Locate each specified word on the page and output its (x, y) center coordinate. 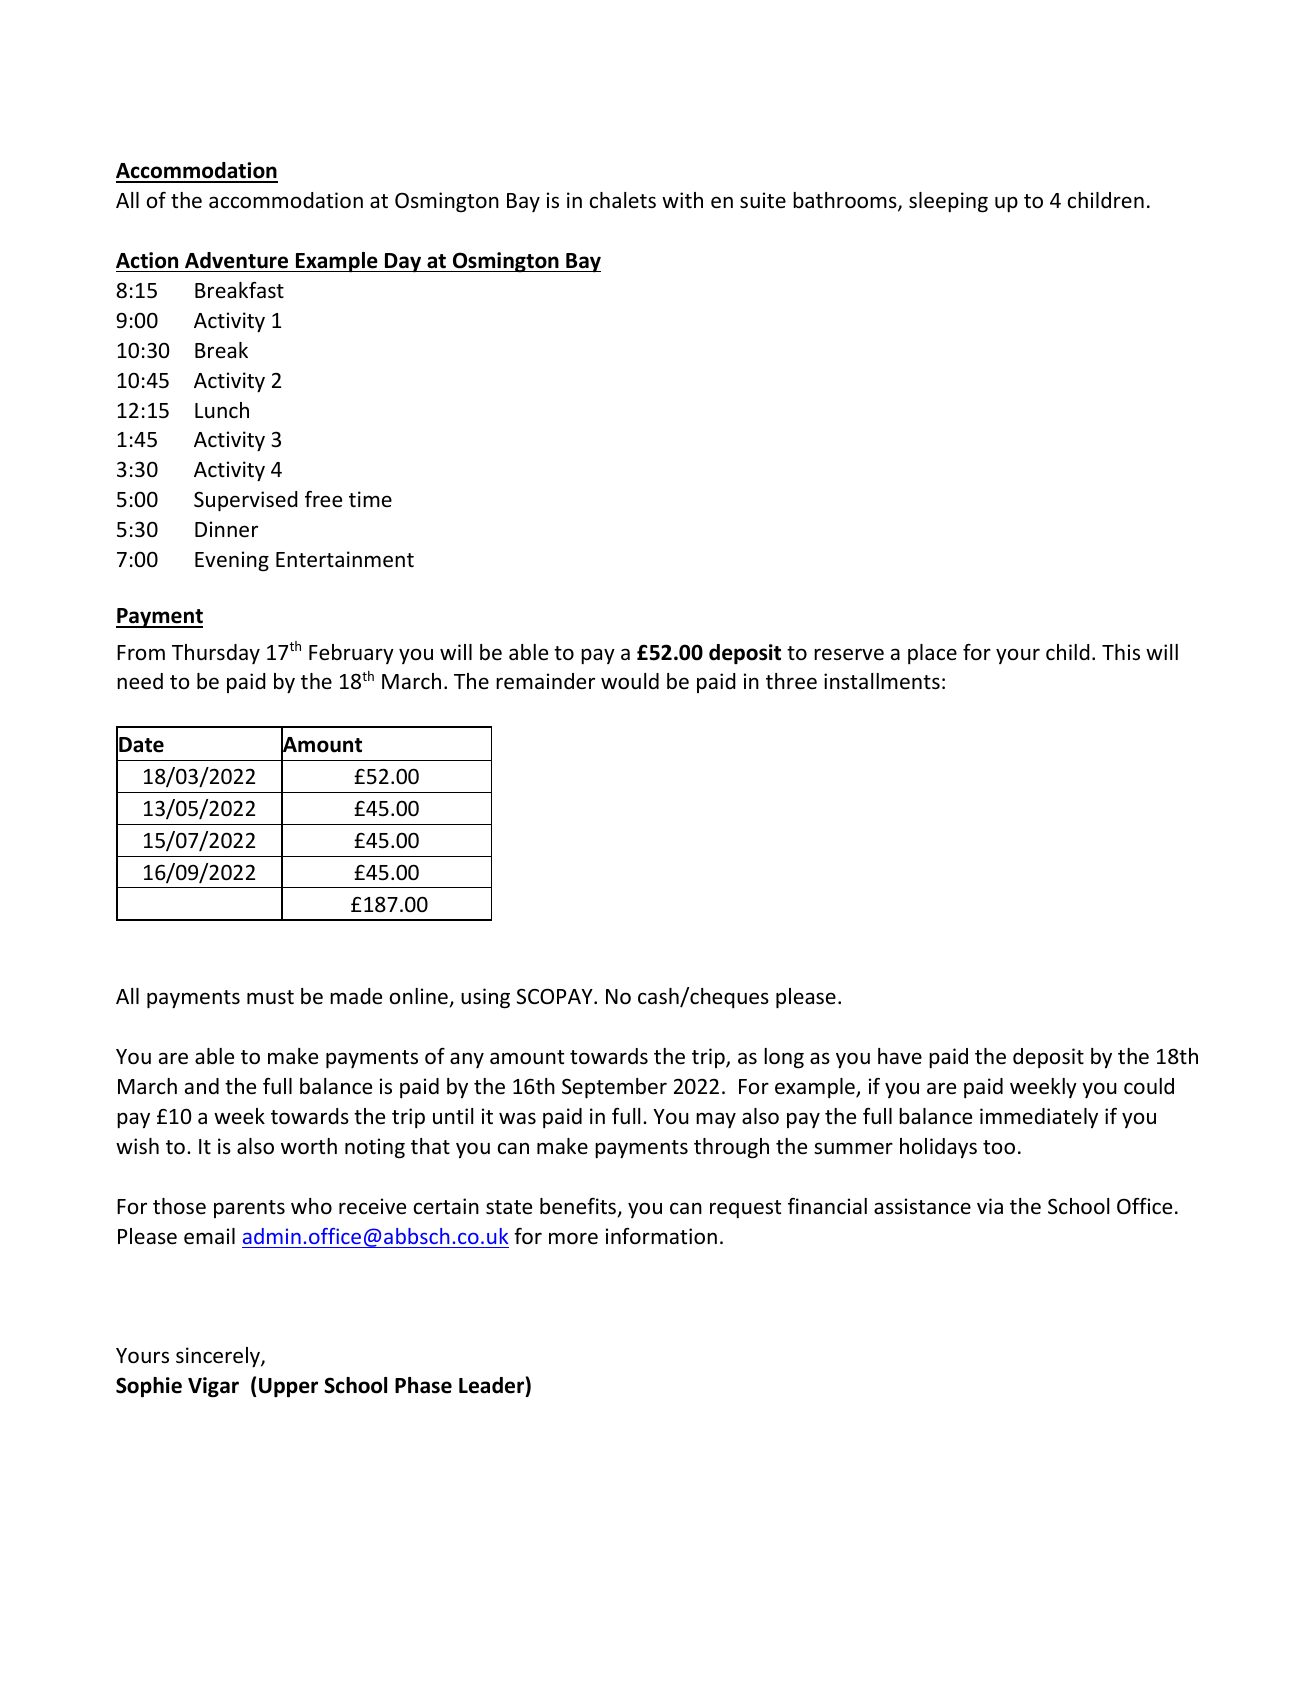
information (661, 1236)
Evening (232, 561)
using (485, 998)
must (270, 997)
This (1121, 652)
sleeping (948, 202)
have (900, 1056)
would (630, 681)
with (682, 200)
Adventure (236, 260)
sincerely (219, 1357)
